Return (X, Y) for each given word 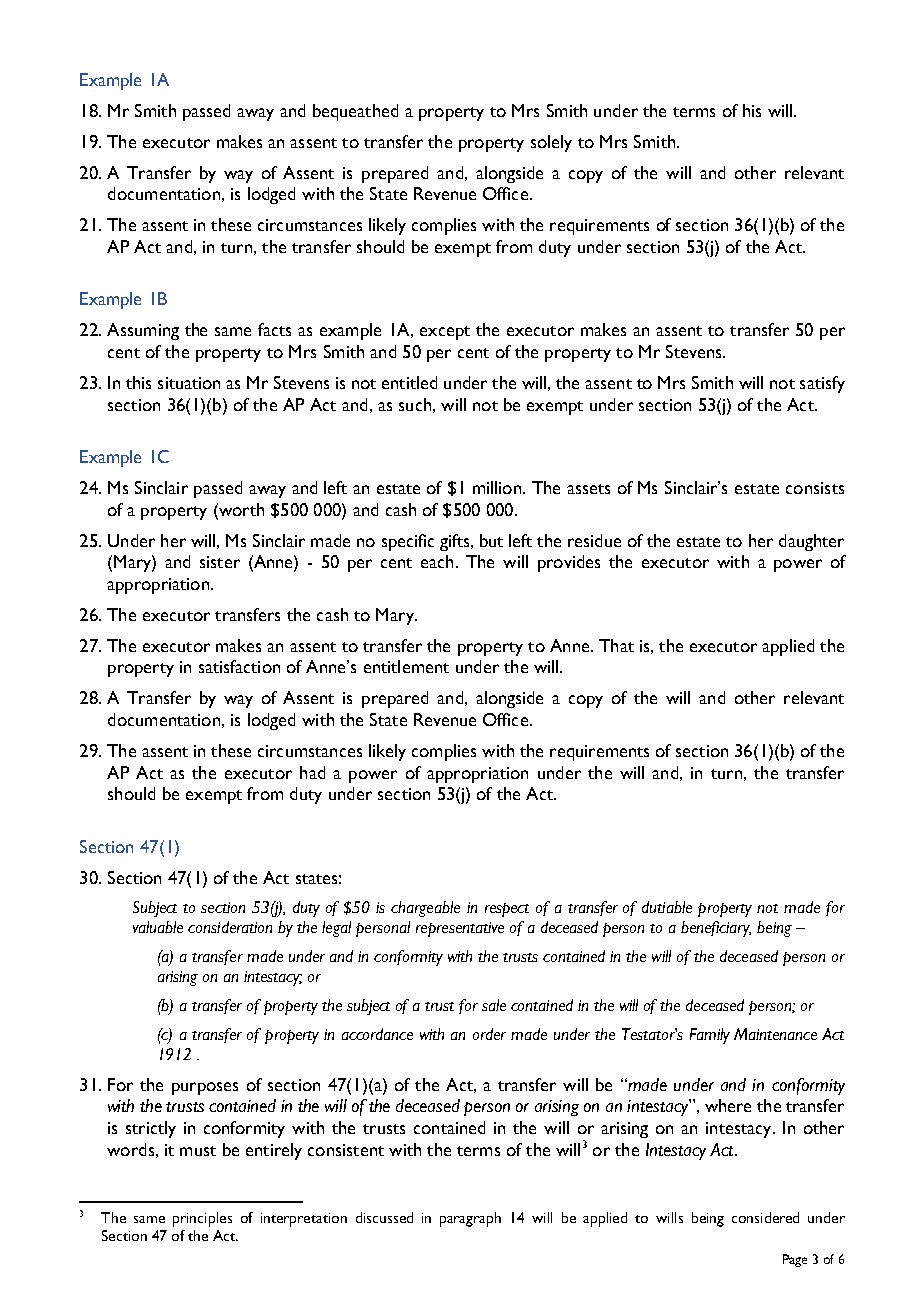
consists (815, 488)
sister (220, 562)
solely (551, 143)
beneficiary (716, 929)
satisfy (822, 384)
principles (202, 1219)
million (497, 487)
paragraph (470, 1219)
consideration (230, 927)
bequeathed (355, 112)
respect (507, 910)
